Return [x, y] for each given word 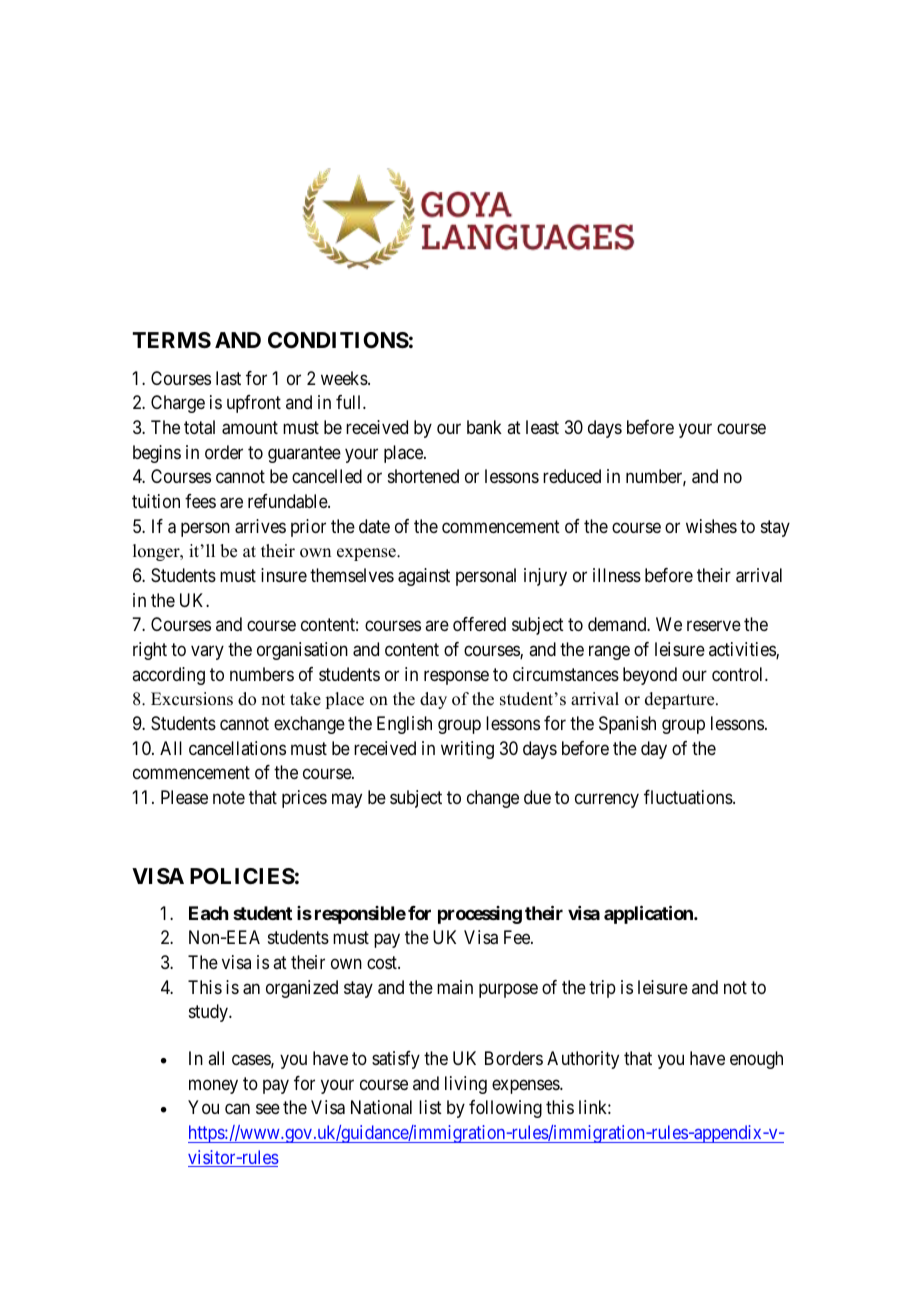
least [542, 427]
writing [467, 750]
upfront [254, 404]
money [213, 1086]
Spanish [627, 725]
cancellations [237, 748]
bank [484, 427]
